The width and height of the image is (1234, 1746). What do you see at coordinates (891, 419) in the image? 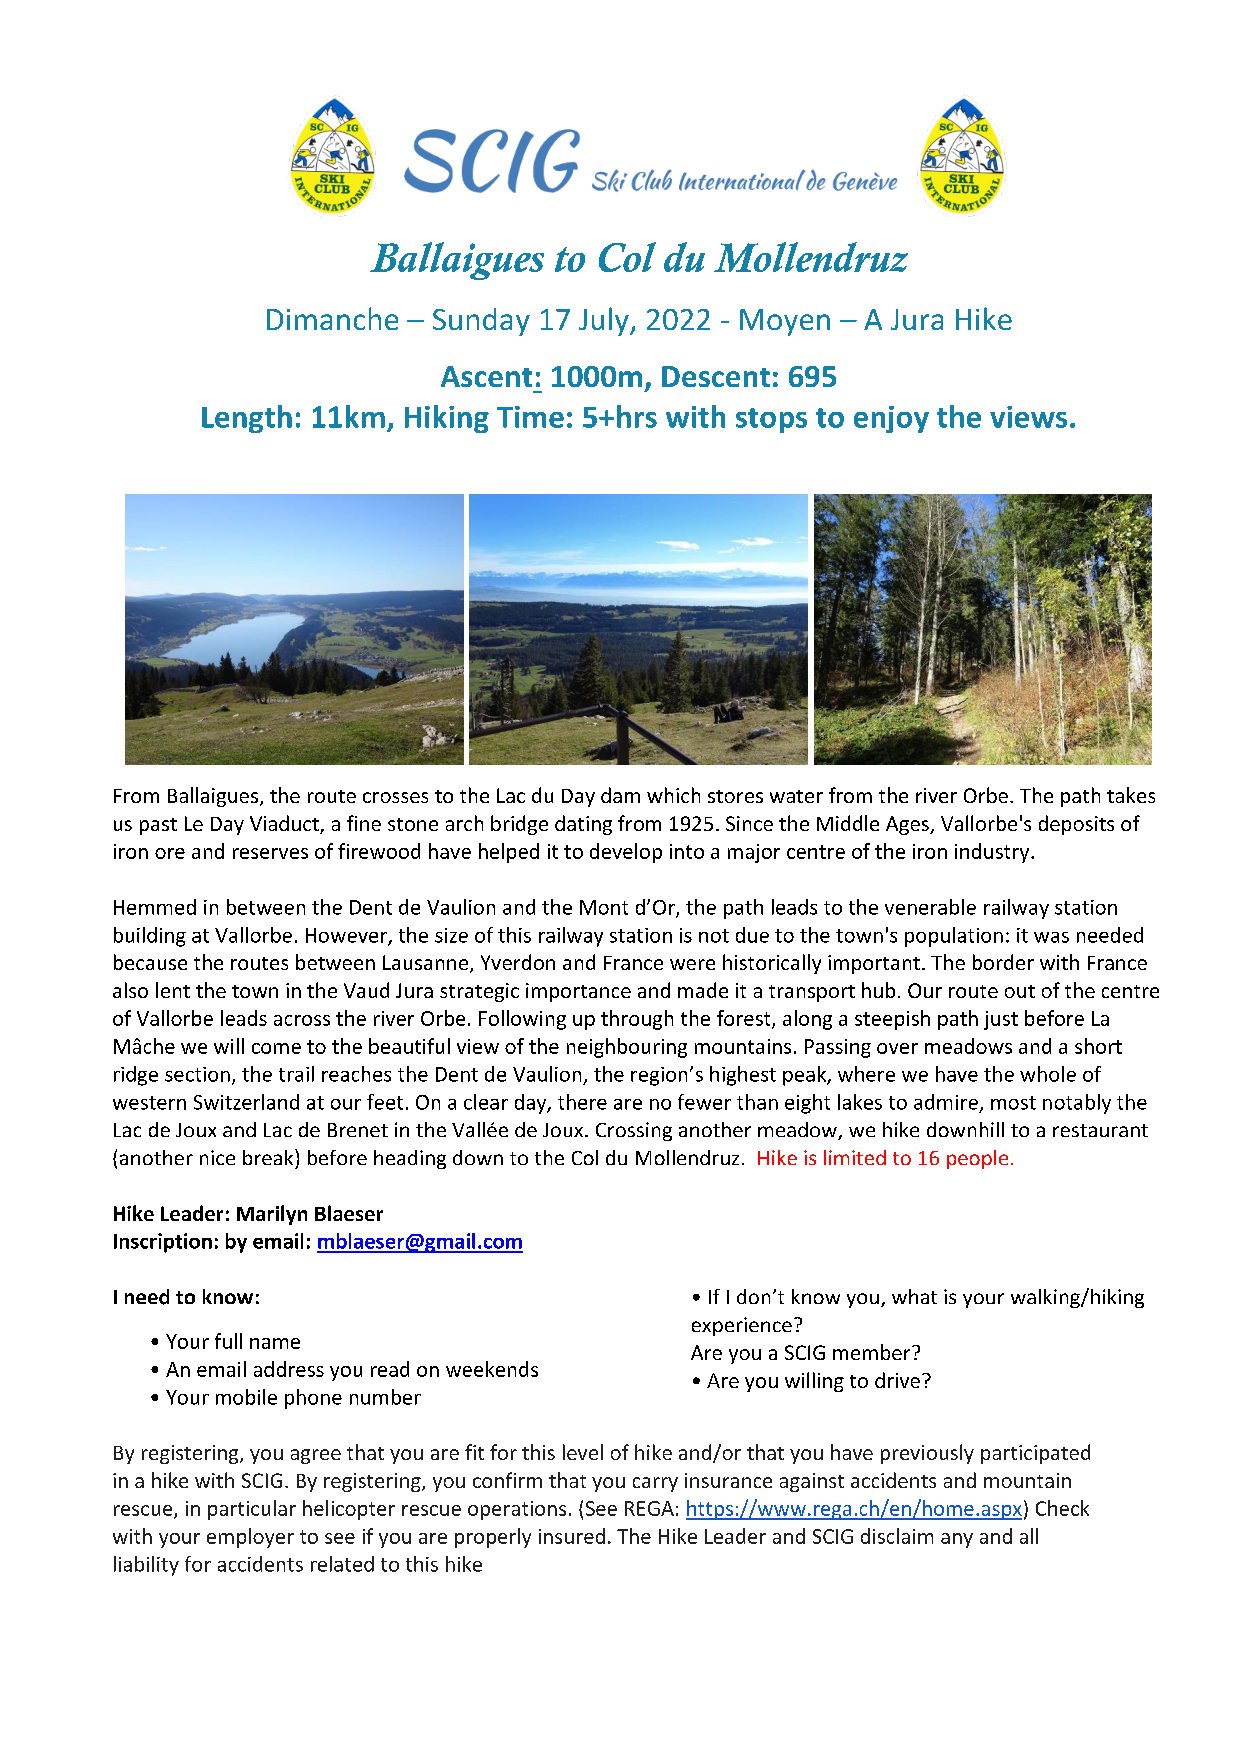
I see `enjoy` at bounding box center [891, 419].
